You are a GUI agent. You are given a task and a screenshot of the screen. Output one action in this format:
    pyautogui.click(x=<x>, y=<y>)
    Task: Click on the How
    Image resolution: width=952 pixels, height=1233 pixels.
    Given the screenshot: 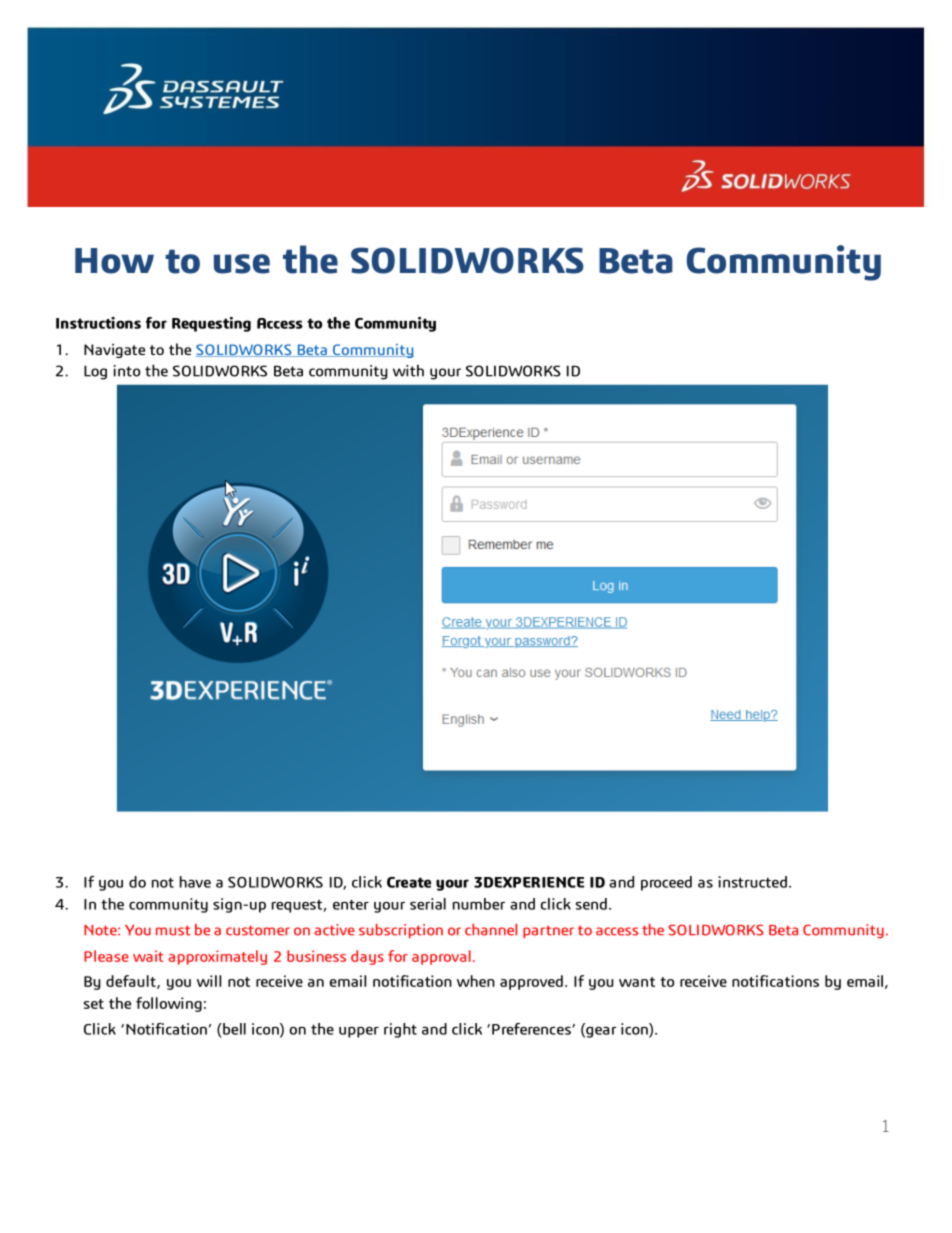 What is the action you would take?
    pyautogui.click(x=114, y=261)
